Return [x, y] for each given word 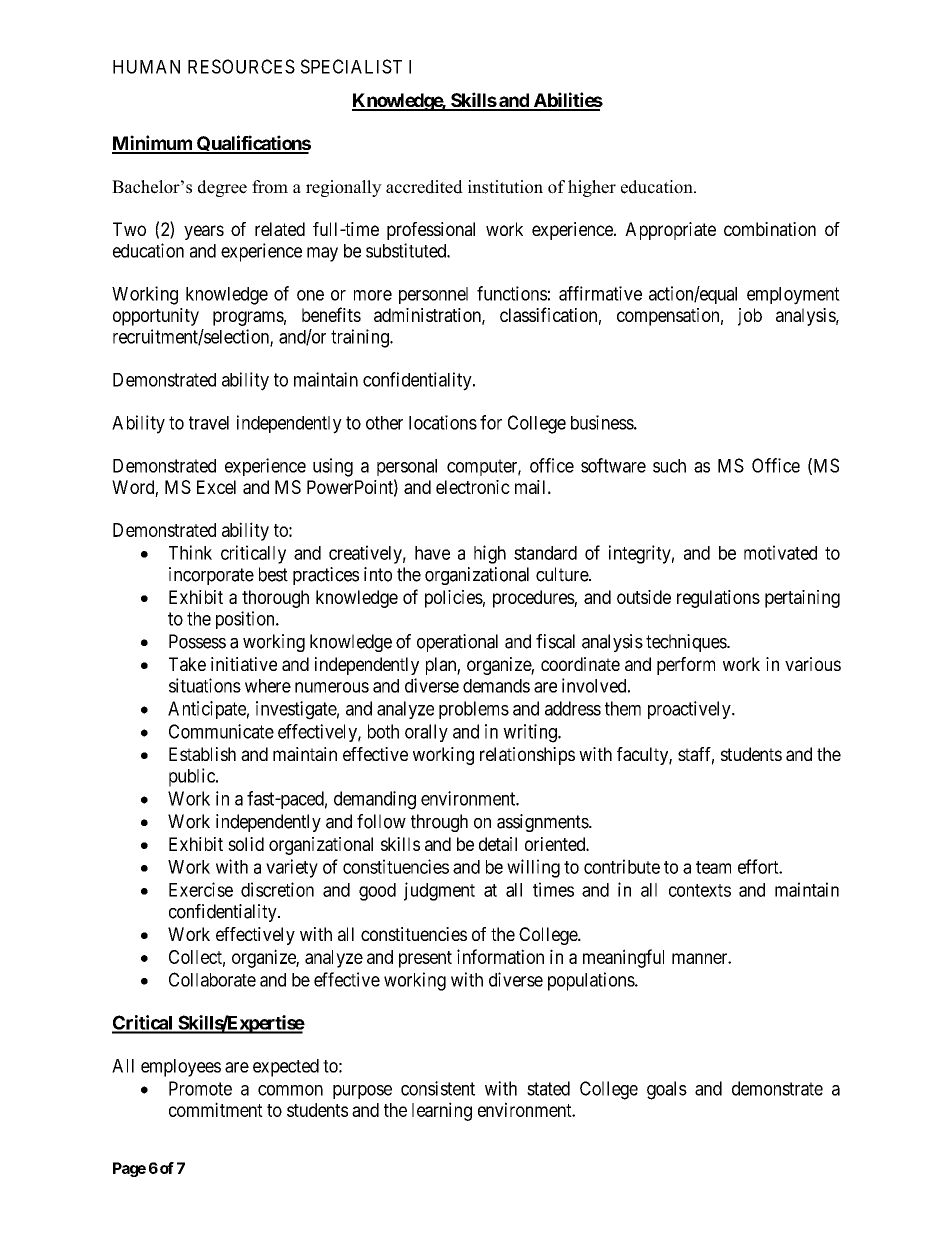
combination [770, 229]
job [750, 317]
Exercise [201, 889]
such [669, 466]
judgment [439, 891]
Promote [200, 1088]
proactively [690, 710]
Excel [216, 487]
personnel [433, 295]
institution [505, 187]
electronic [473, 487]
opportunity [156, 317]
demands [496, 686]
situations [205, 685]
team [713, 867]
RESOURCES [241, 66]
